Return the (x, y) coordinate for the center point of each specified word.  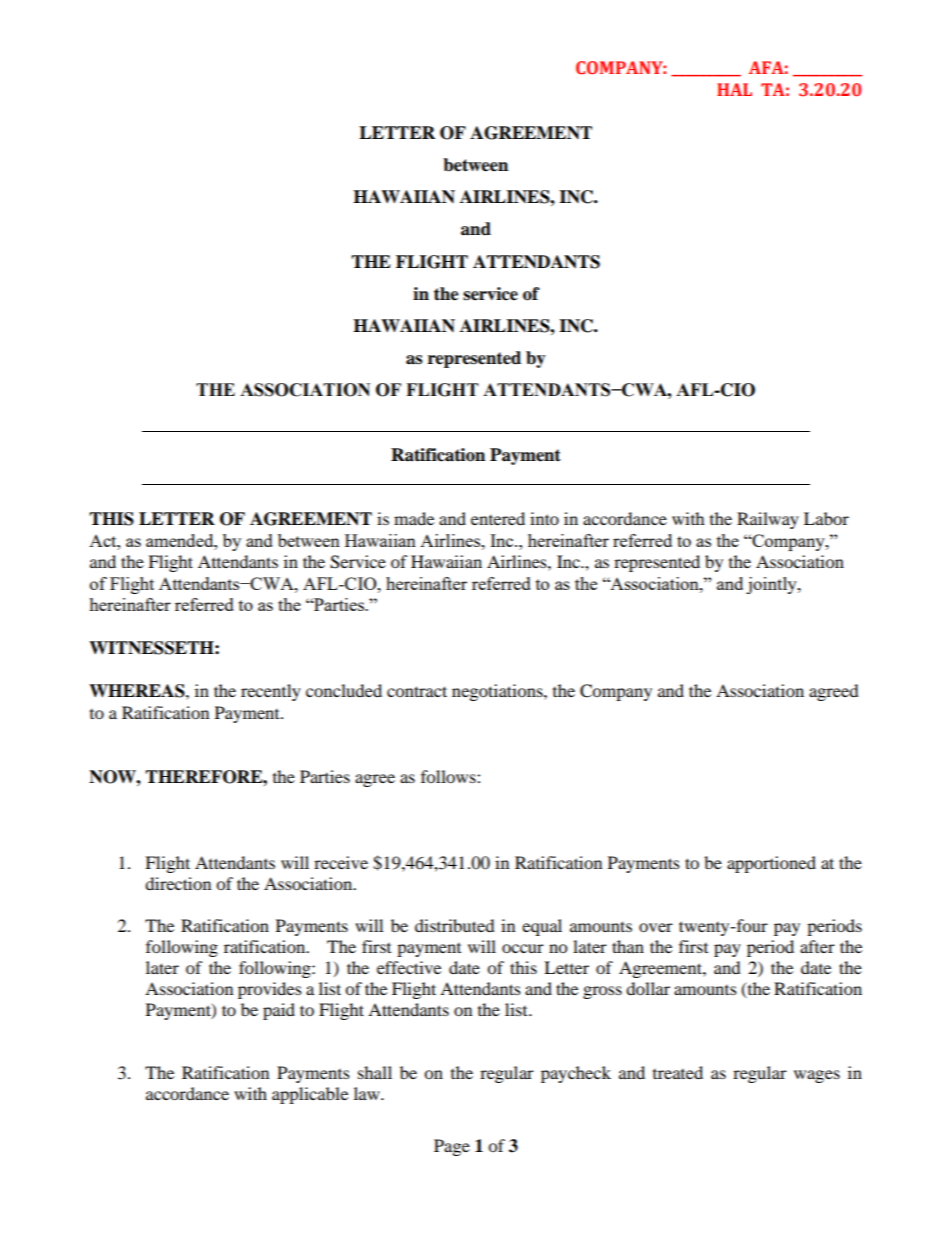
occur (523, 948)
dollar (648, 988)
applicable (310, 1095)
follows (449, 776)
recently (271, 692)
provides (270, 990)
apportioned (771, 864)
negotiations (498, 692)
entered (498, 518)
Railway (768, 520)
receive (341, 862)
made (414, 518)
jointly (772, 585)
